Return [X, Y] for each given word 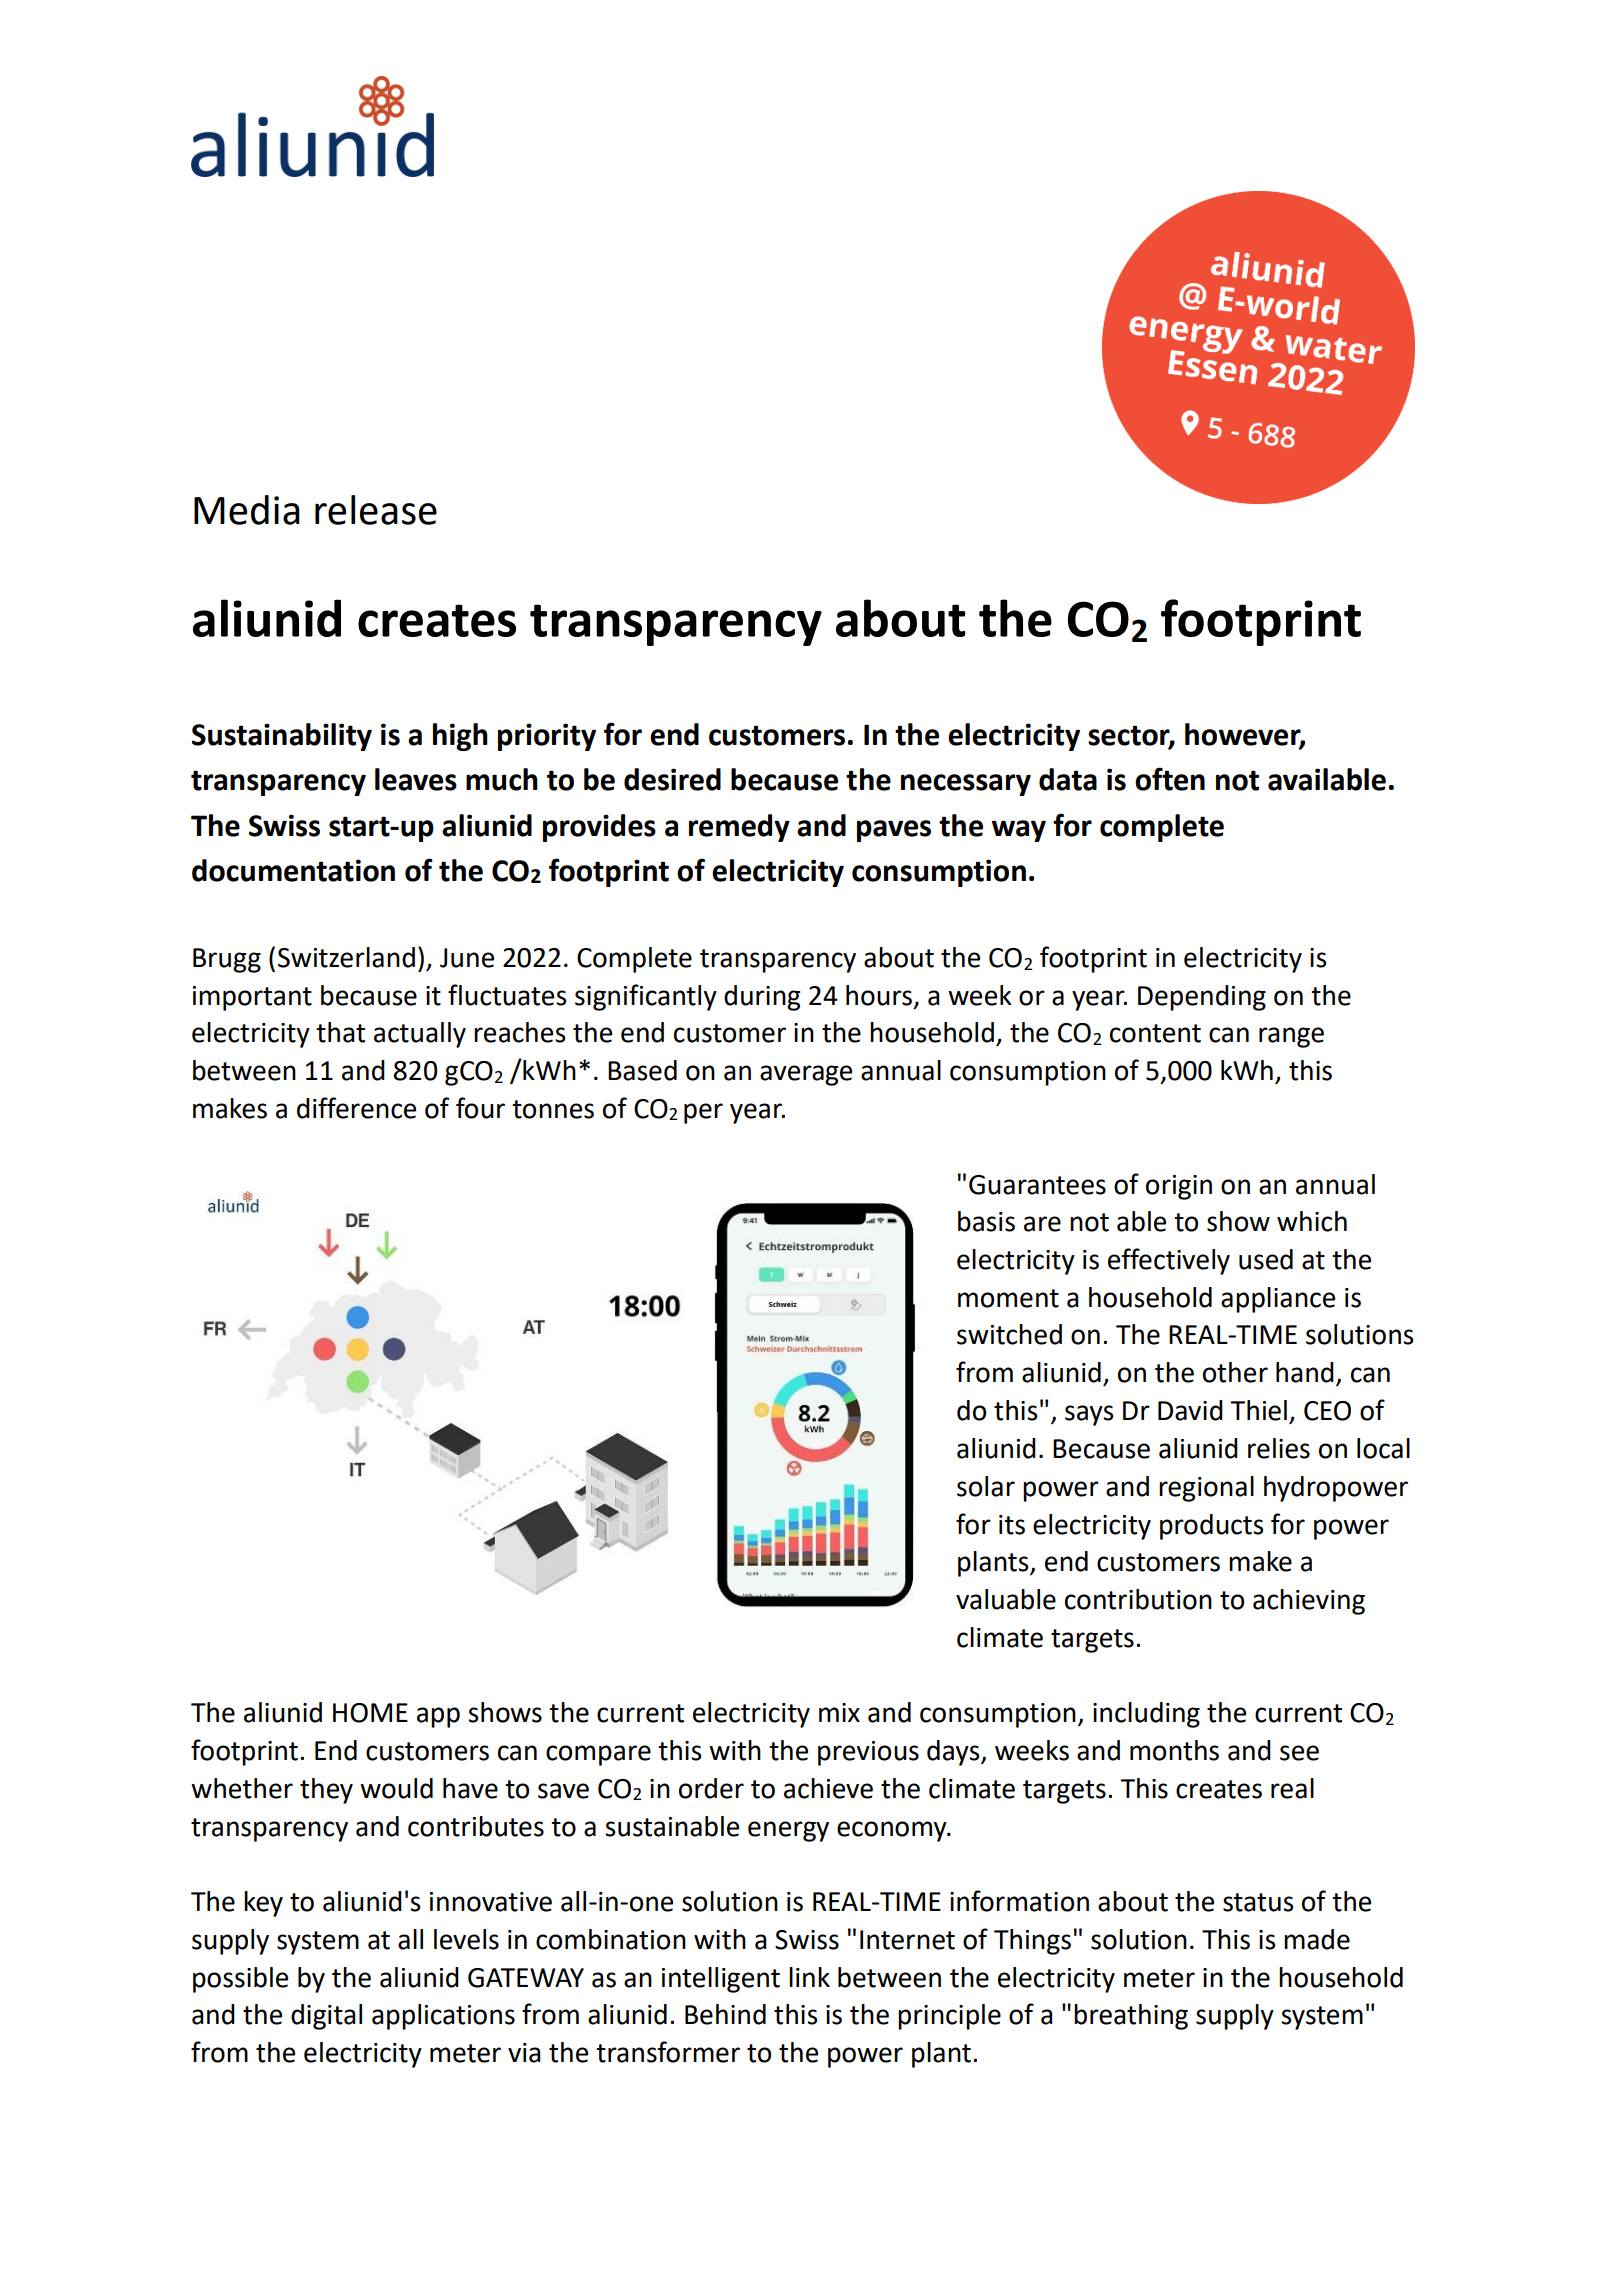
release [376, 510]
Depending [1202, 998]
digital [326, 2017]
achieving [1309, 1602]
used [1266, 1259]
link [809, 1977]
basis [986, 1221]
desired [672, 779]
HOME [370, 1713]
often [1170, 779]
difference [356, 1108]
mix [839, 1712]
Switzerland [346, 957]
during [762, 998]
